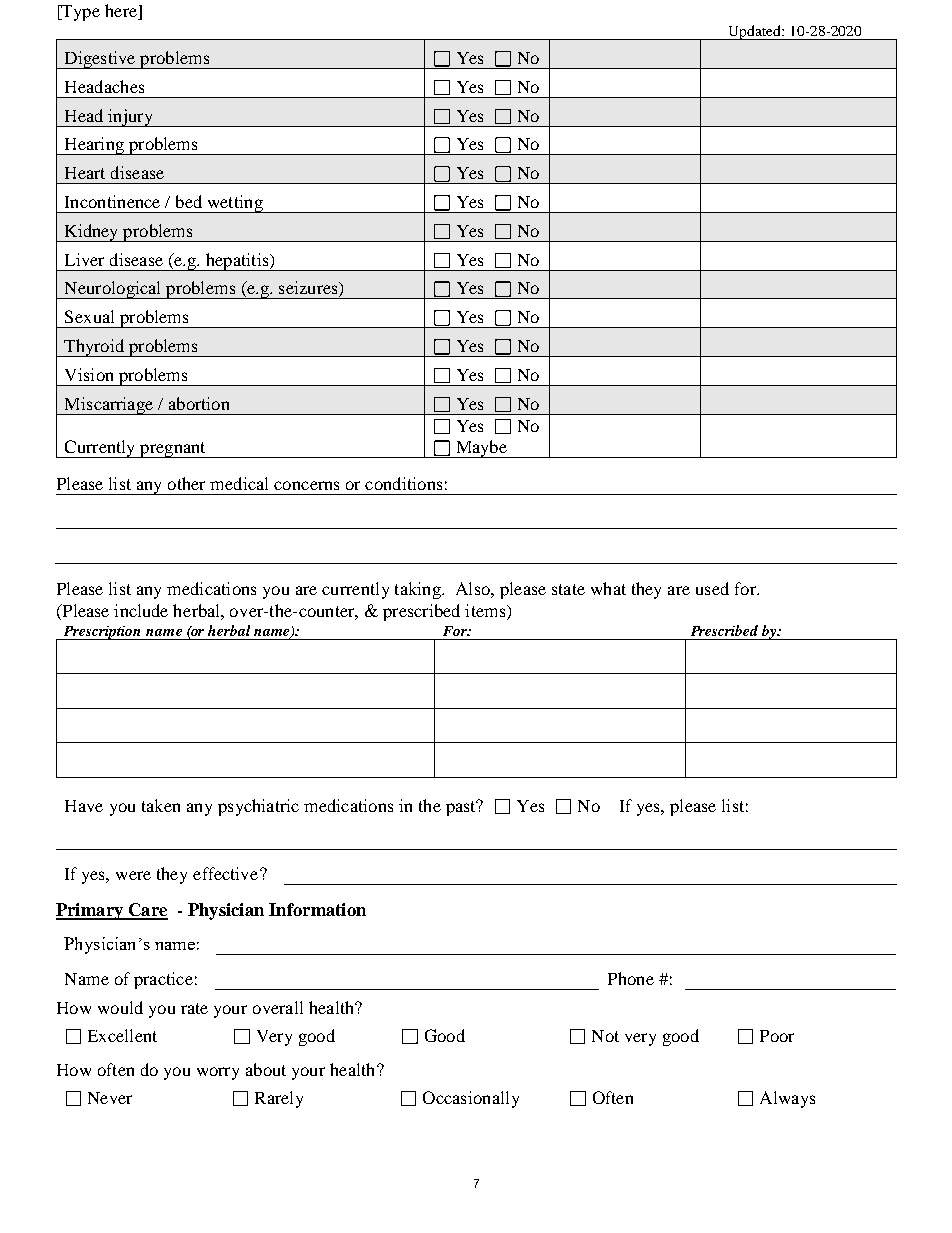  What do you see at coordinates (235, 204) in the image?
I see `wetting` at bounding box center [235, 204].
